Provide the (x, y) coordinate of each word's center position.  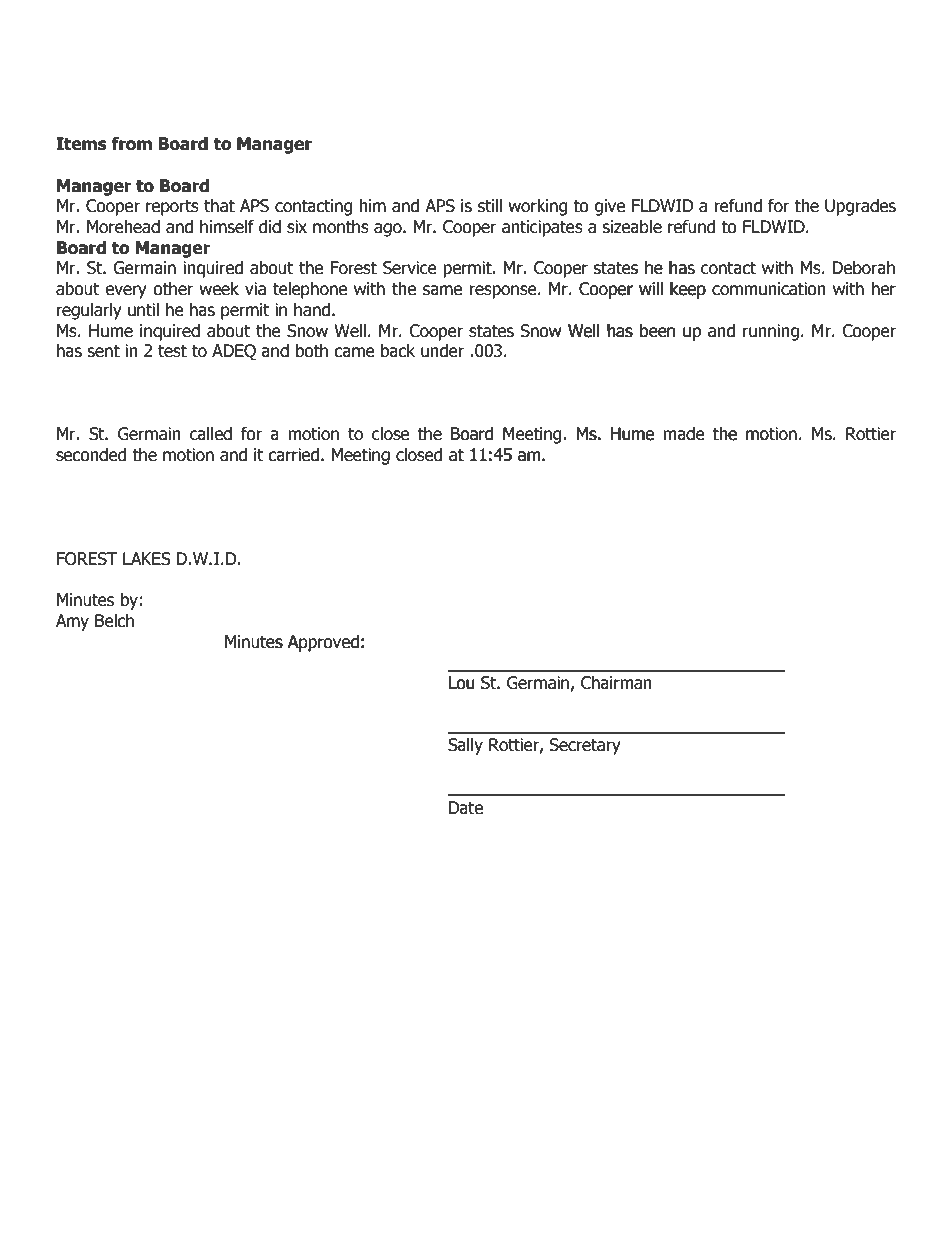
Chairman (616, 683)
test (172, 351)
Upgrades (860, 207)
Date (466, 808)
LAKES (147, 559)
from (131, 144)
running (771, 332)
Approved (323, 643)
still (490, 206)
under (442, 351)
